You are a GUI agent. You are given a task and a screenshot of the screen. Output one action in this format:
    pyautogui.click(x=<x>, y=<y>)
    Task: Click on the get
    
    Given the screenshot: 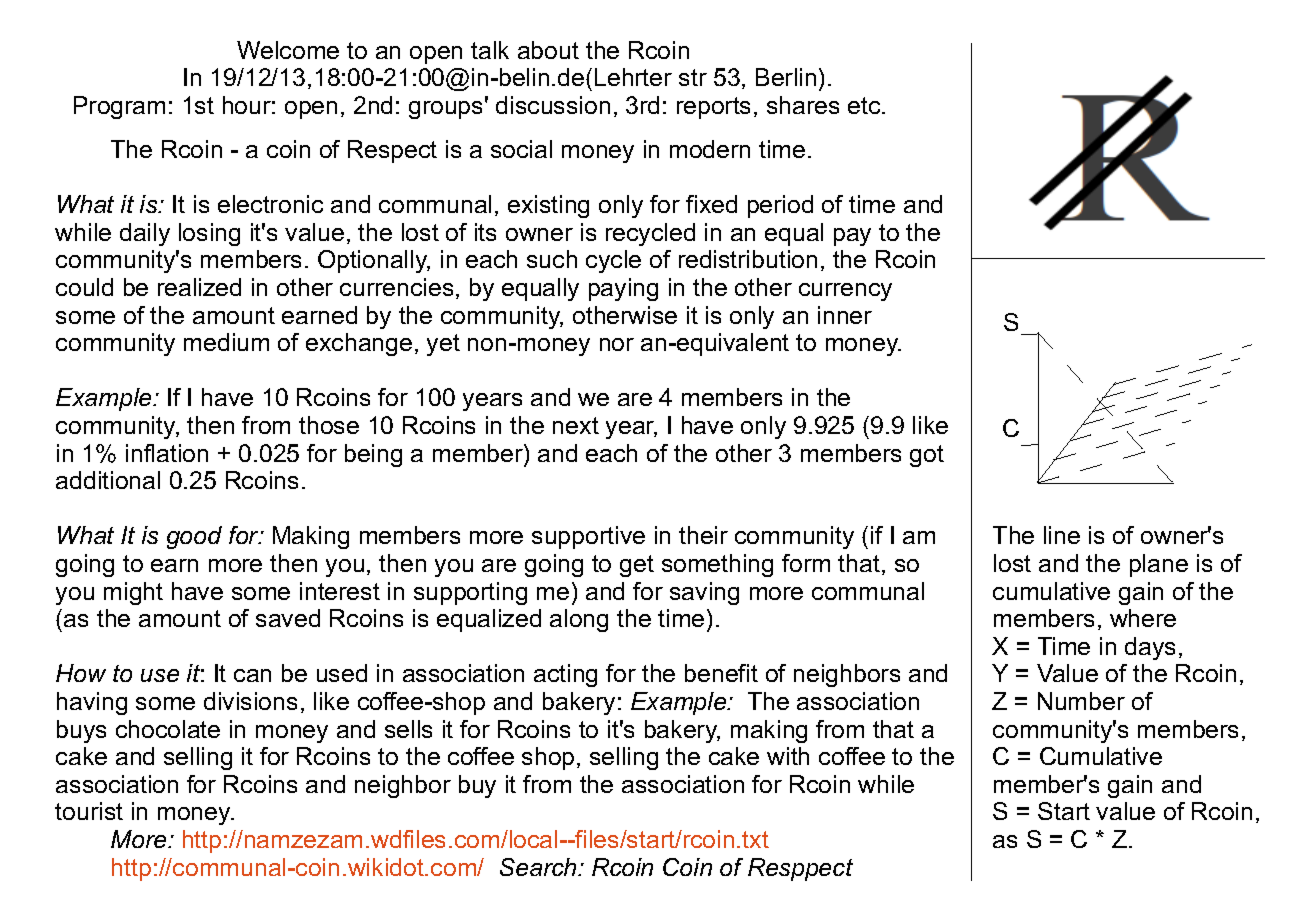 What is the action you would take?
    pyautogui.click(x=637, y=566)
